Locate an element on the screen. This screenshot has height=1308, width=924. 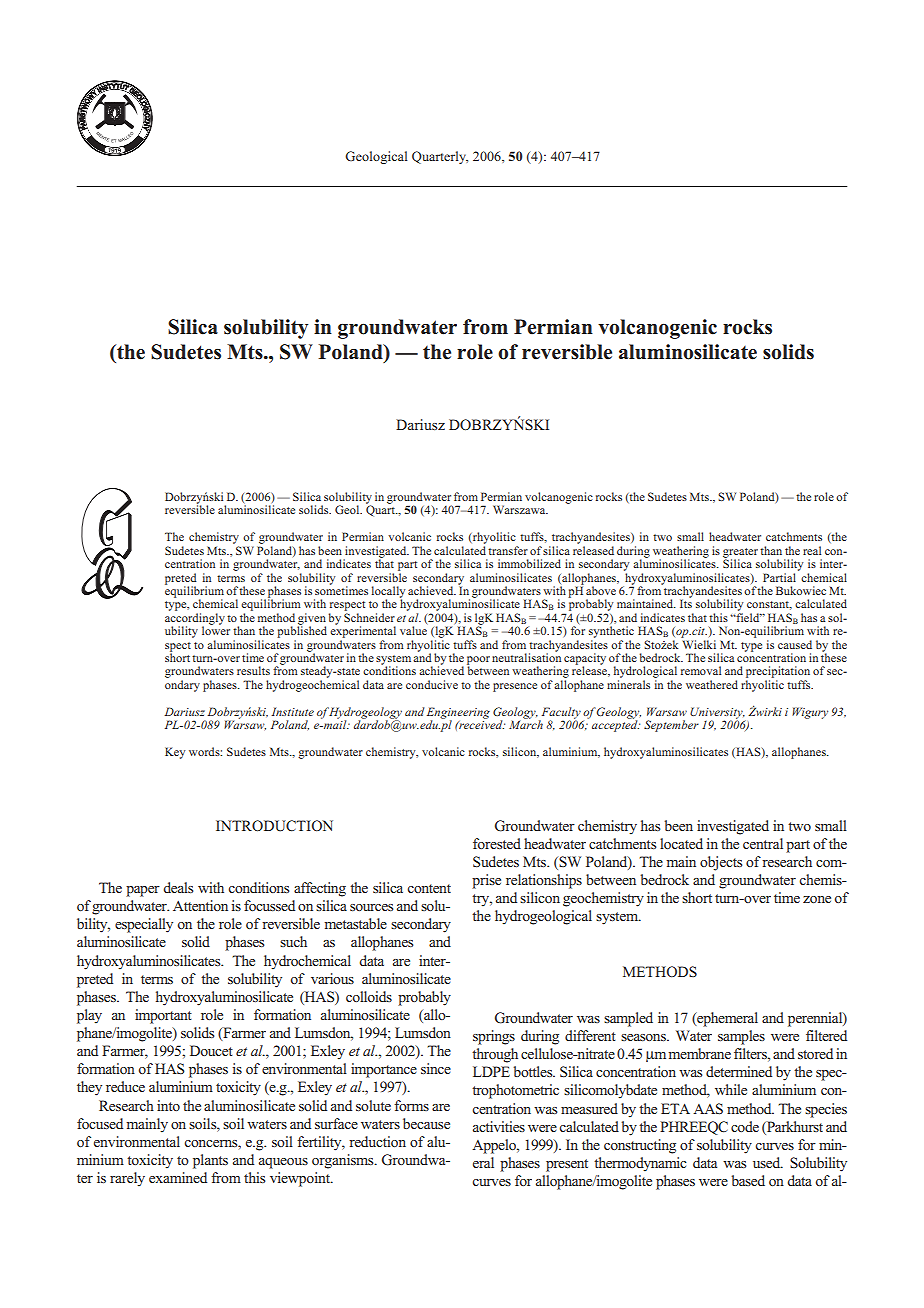
samples is located at coordinates (741, 1037).
